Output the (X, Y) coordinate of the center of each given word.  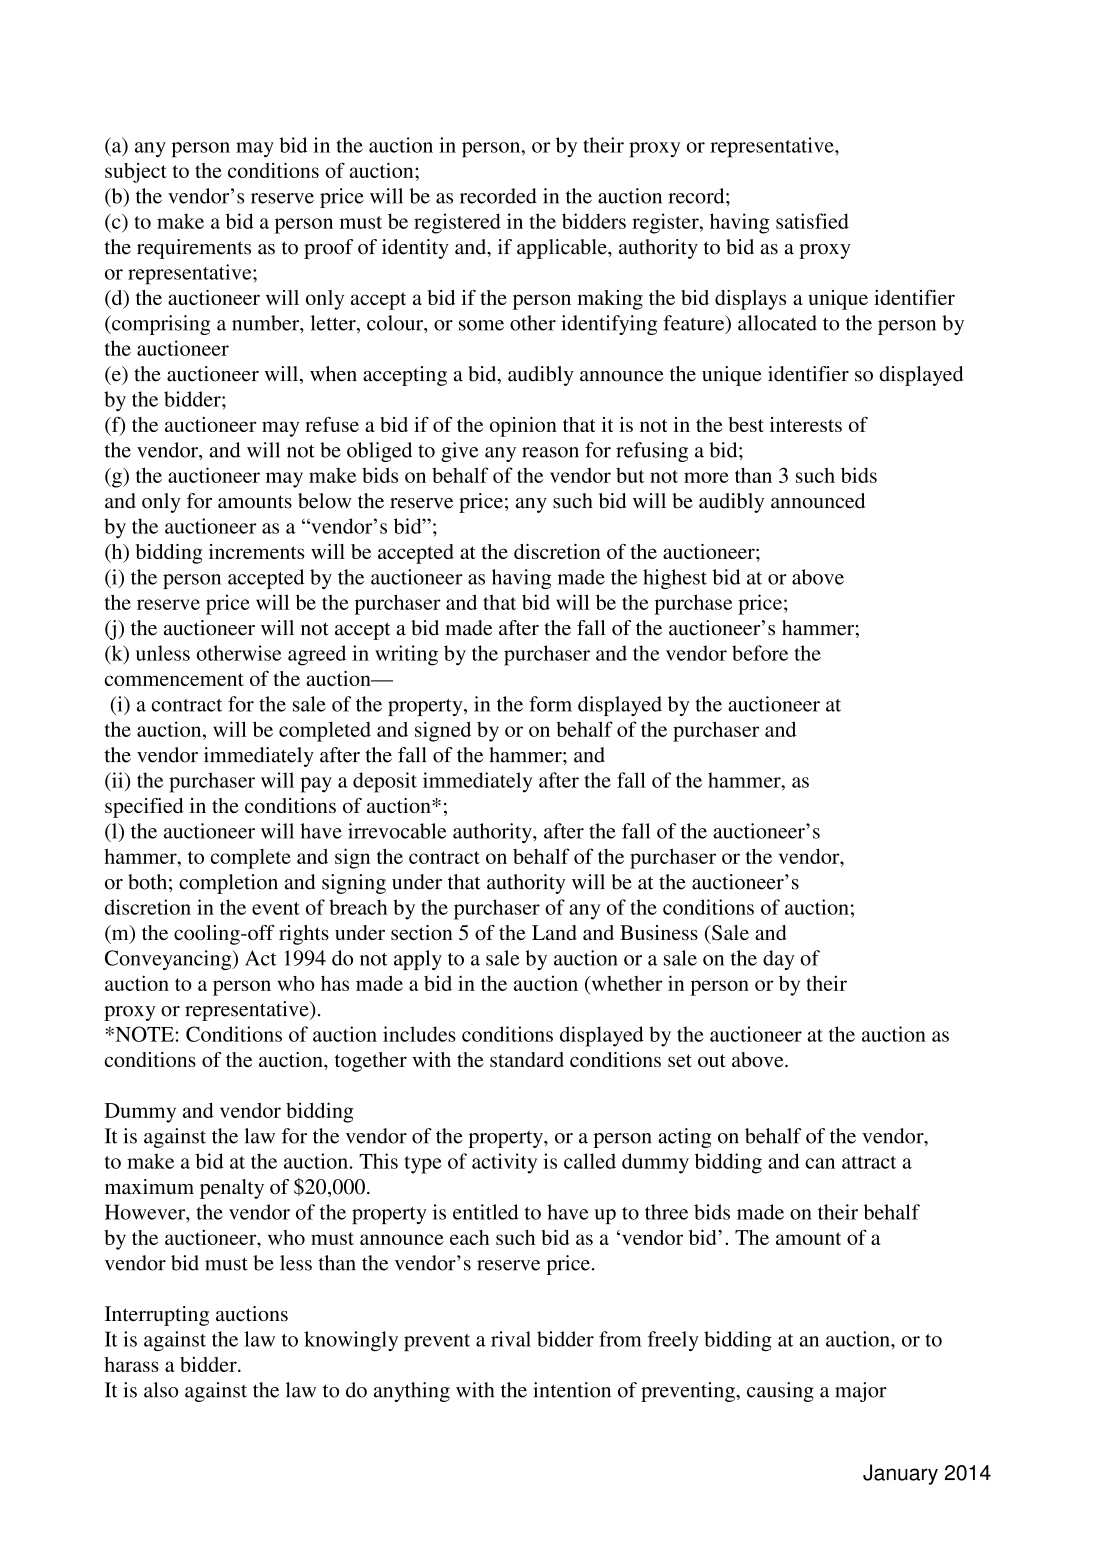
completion (228, 884)
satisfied (812, 221)
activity (504, 1163)
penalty (232, 1189)
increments (257, 551)
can (820, 1163)
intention (572, 1390)
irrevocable (397, 831)
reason (550, 452)
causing (780, 1392)
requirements (194, 249)
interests (806, 424)
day (779, 960)
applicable (563, 249)
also (161, 1390)
